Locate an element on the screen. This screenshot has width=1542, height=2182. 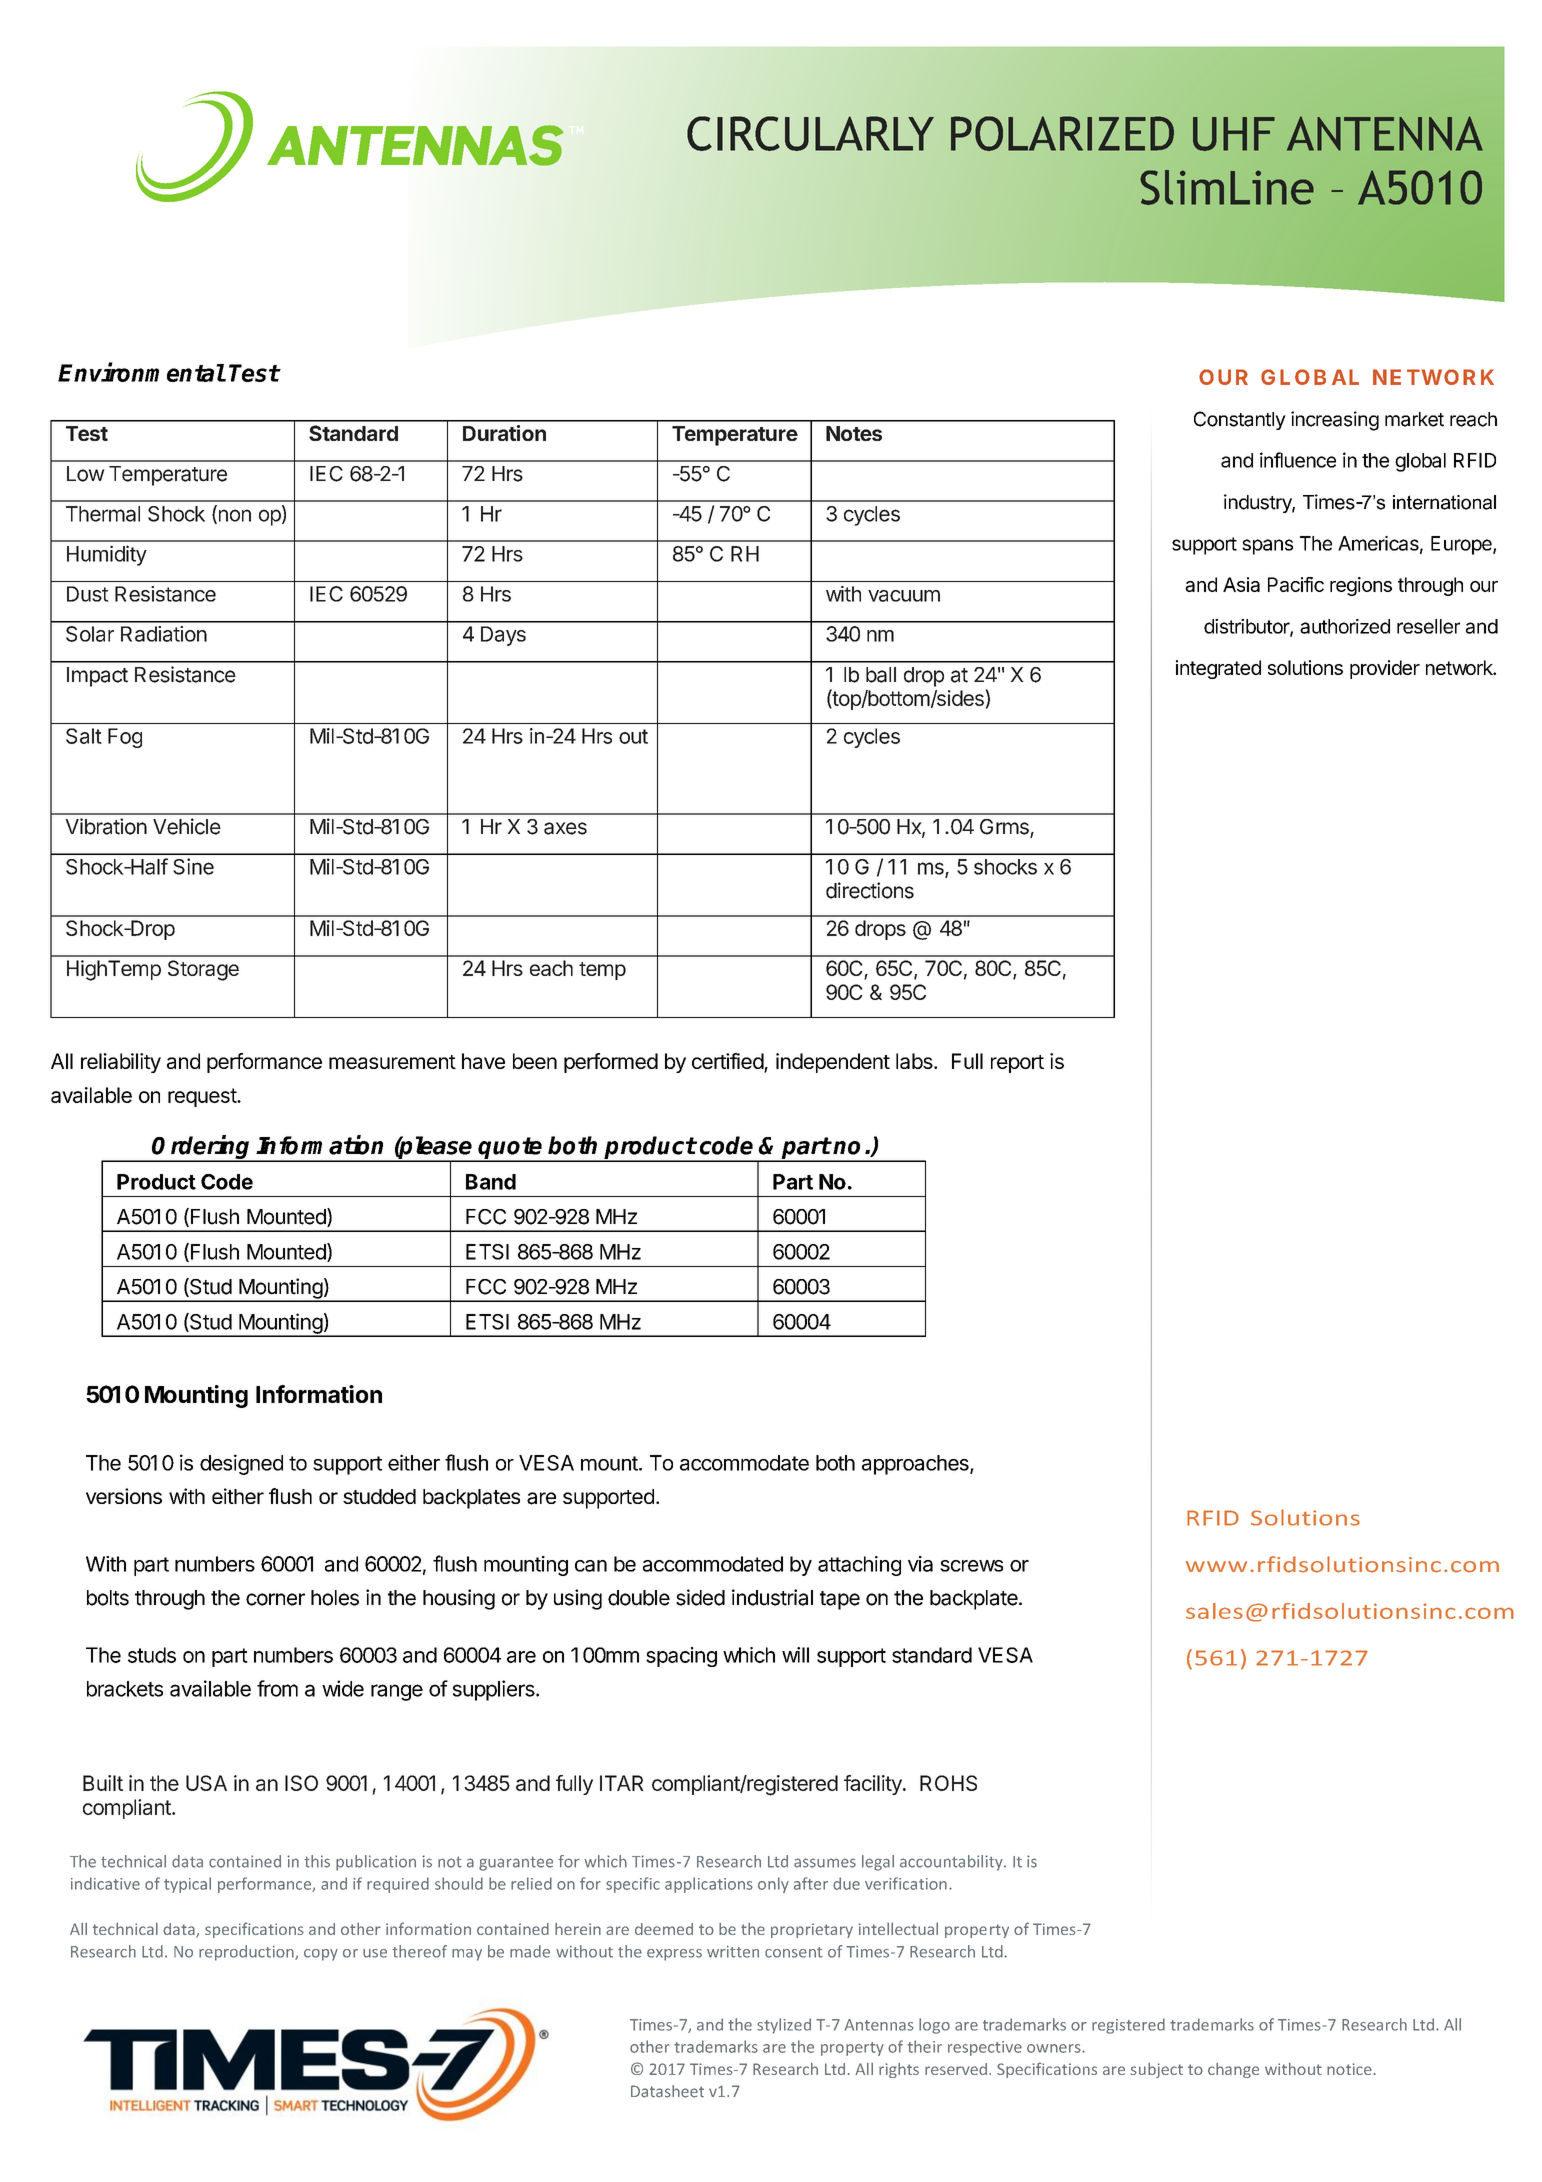
CIRCULARLY is located at coordinates (810, 133).
